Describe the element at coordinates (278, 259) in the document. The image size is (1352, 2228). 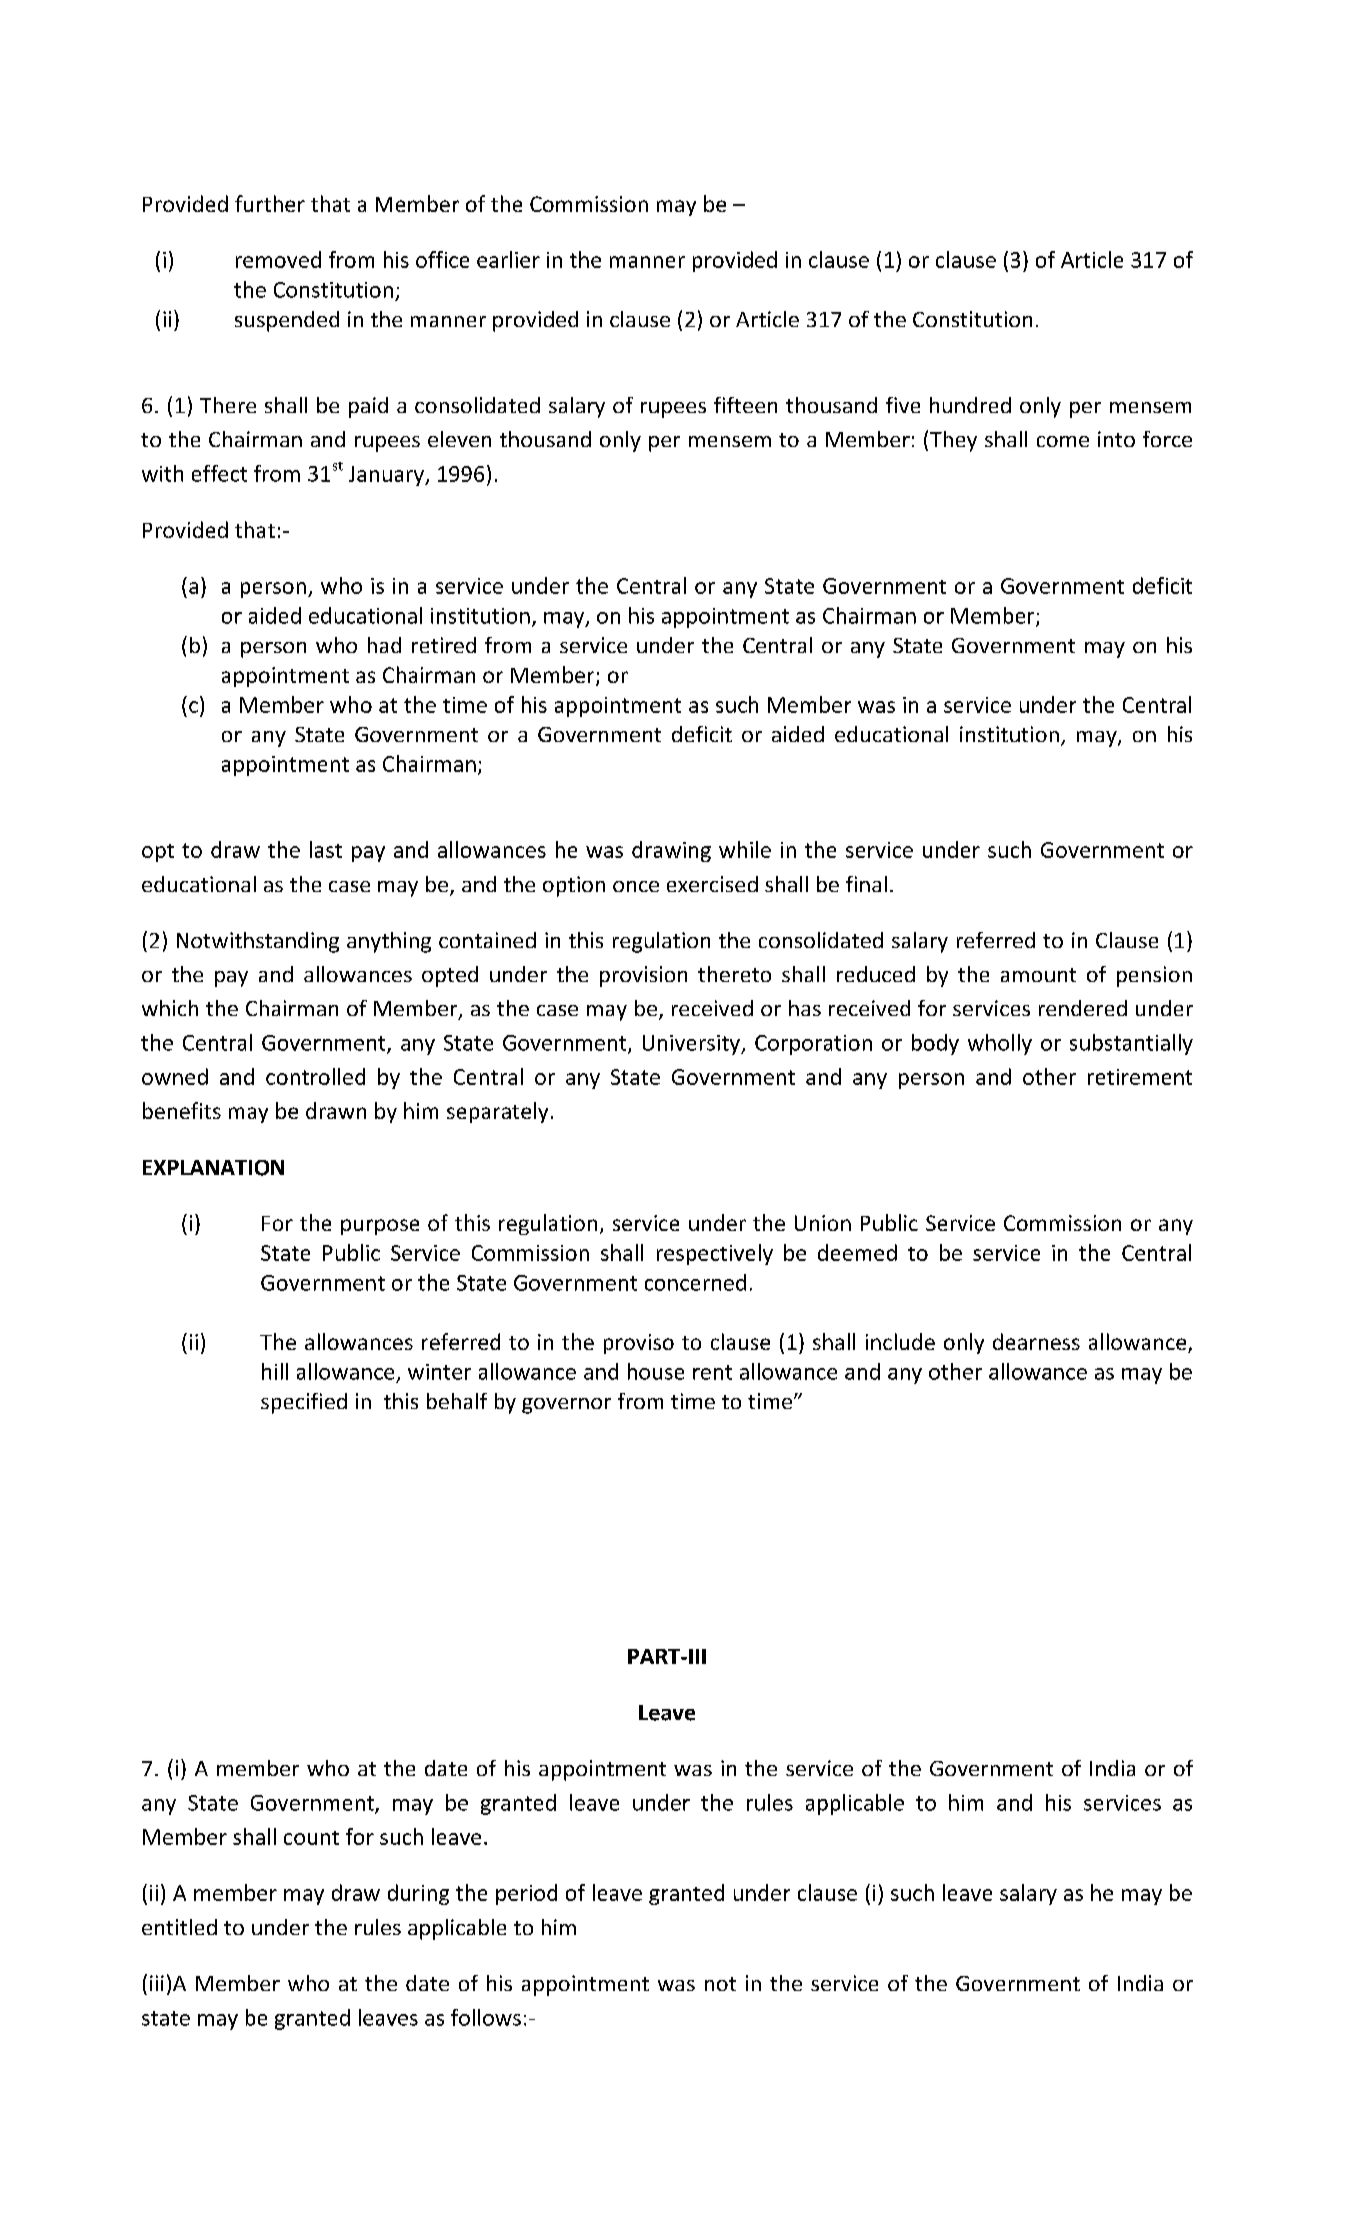
I see `removed` at that location.
